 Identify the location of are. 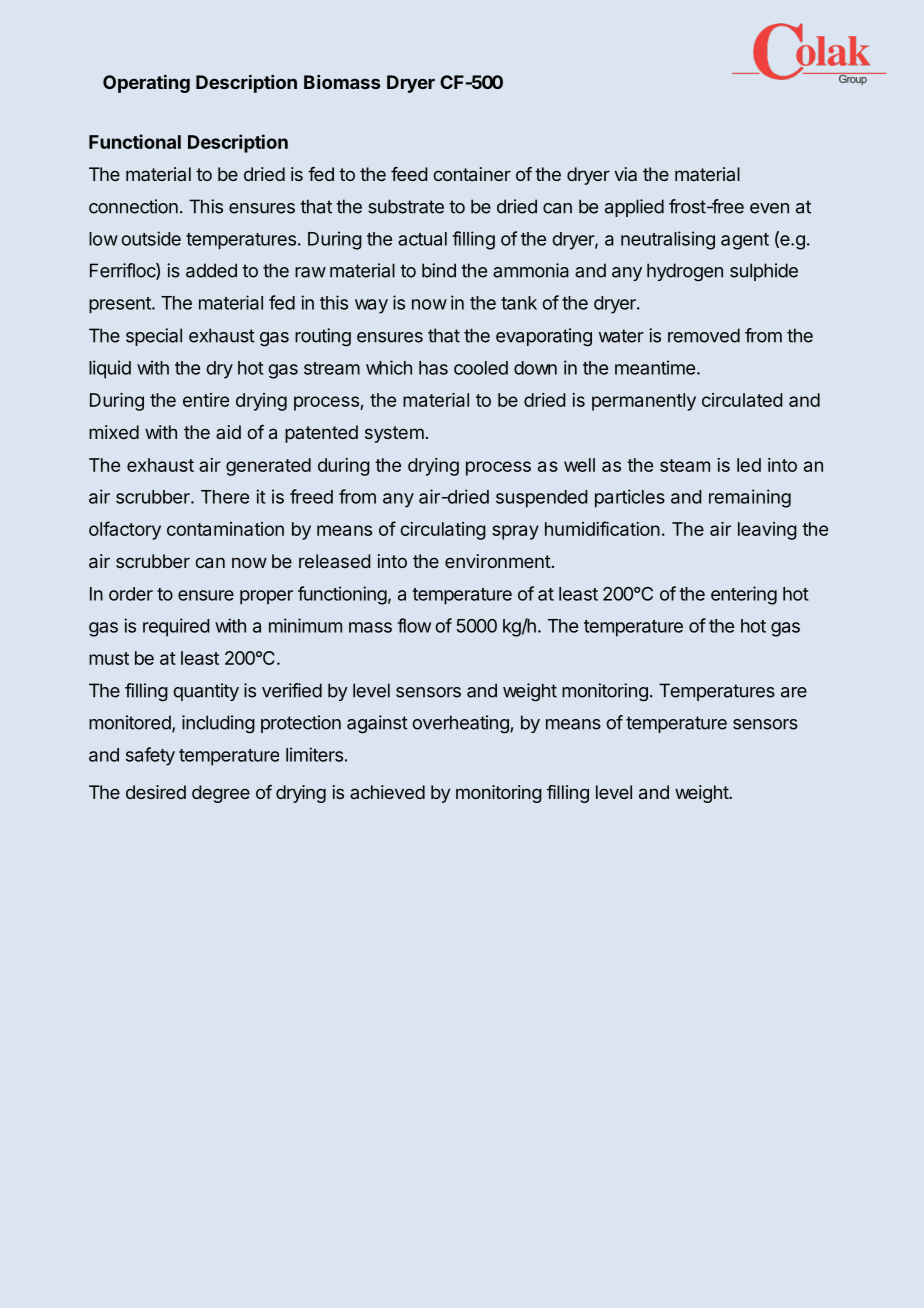
(794, 692).
